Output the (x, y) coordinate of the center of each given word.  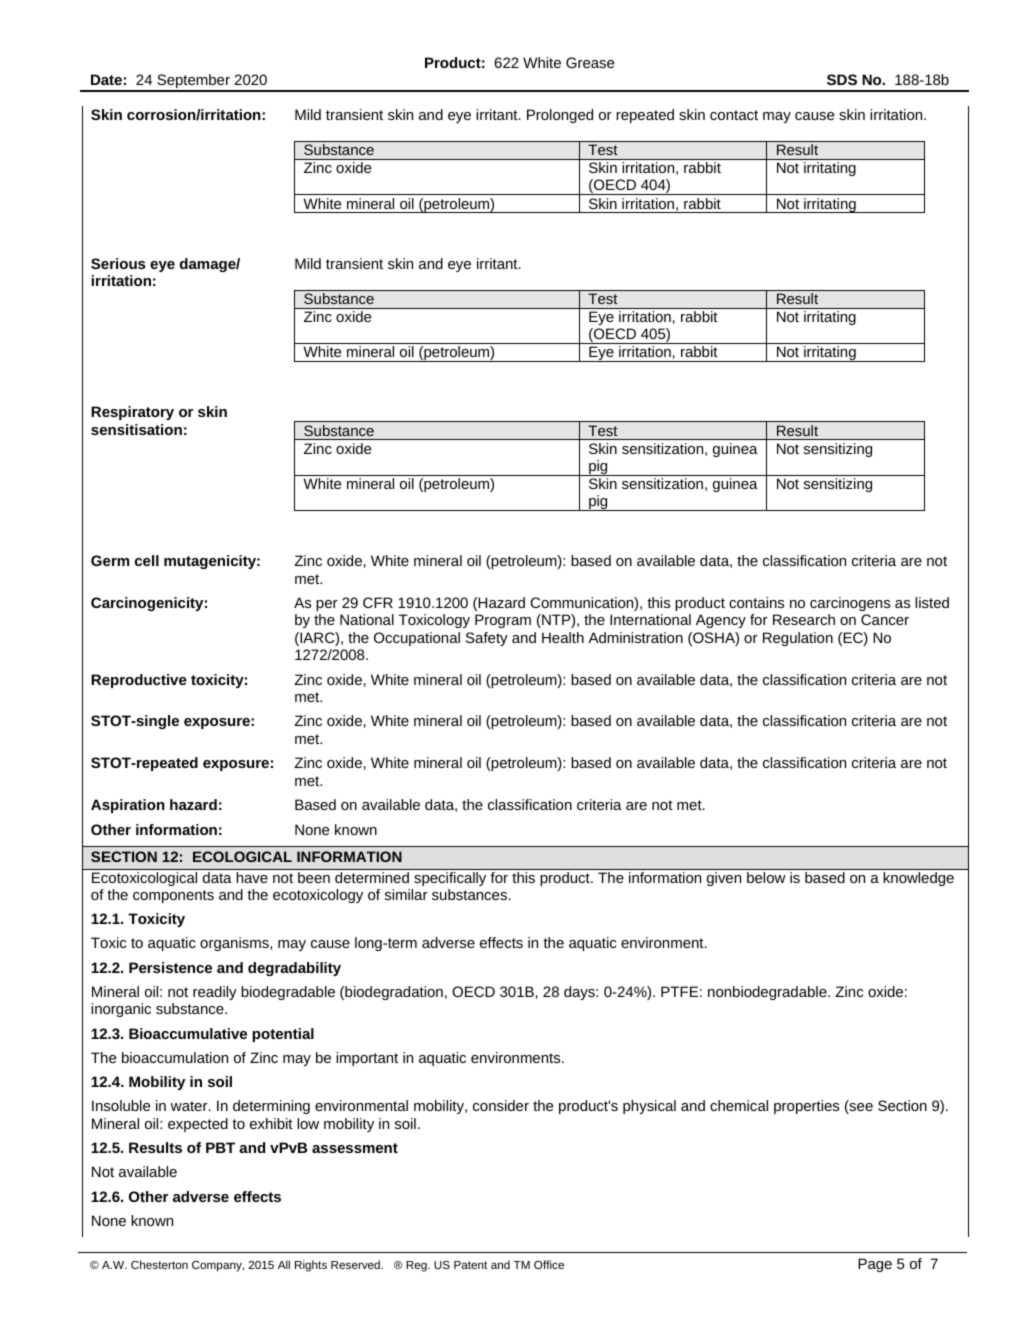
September (193, 82)
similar (406, 894)
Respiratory (132, 413)
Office (549, 1264)
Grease (590, 62)
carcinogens (850, 604)
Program (503, 621)
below (766, 877)
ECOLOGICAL (242, 856)
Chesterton (159, 1264)
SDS (842, 79)
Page (875, 1265)
